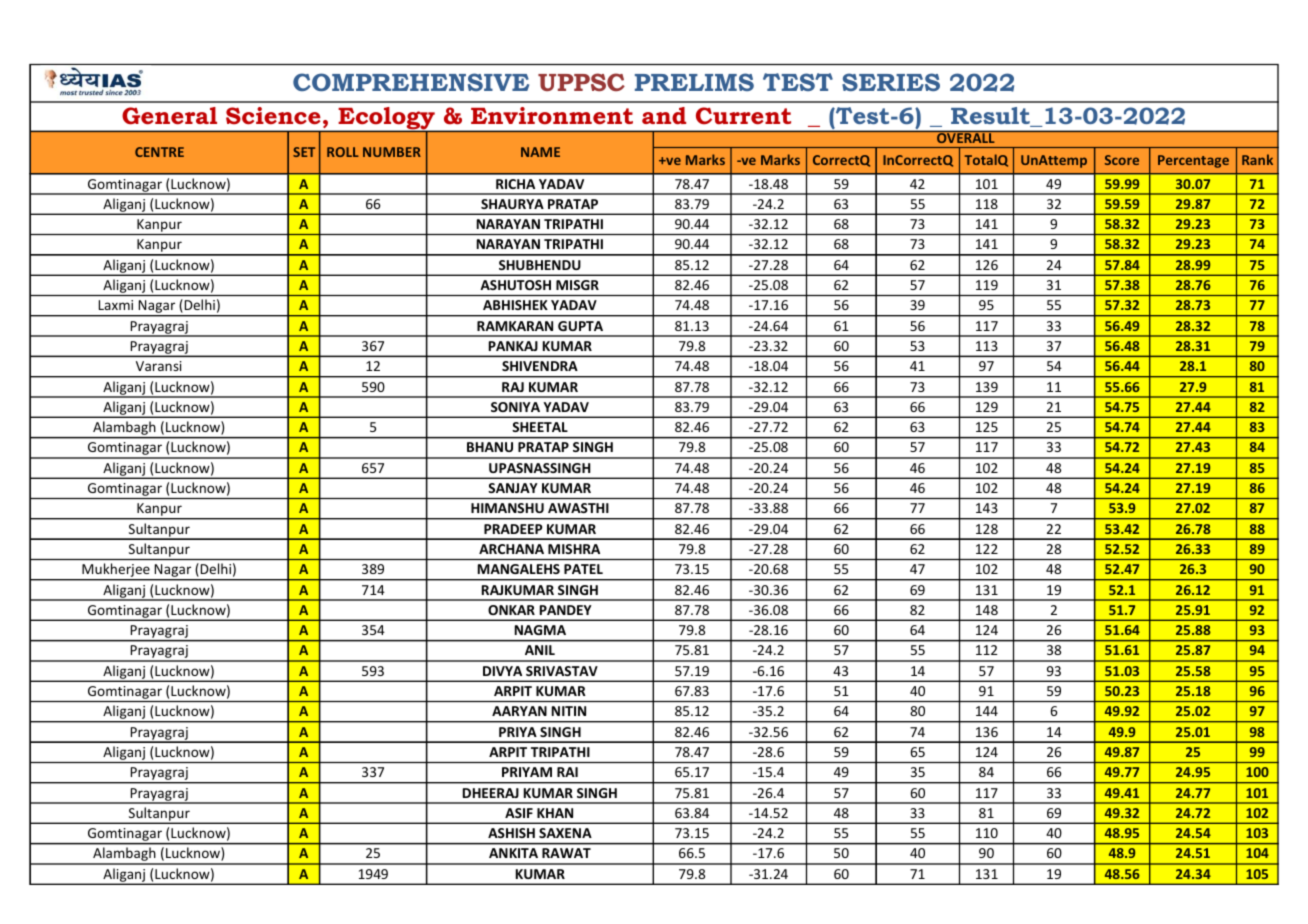 This document has width=1308, height=924. What do you see at coordinates (580, 326) in the document?
I see `GUPTA` at bounding box center [580, 326].
